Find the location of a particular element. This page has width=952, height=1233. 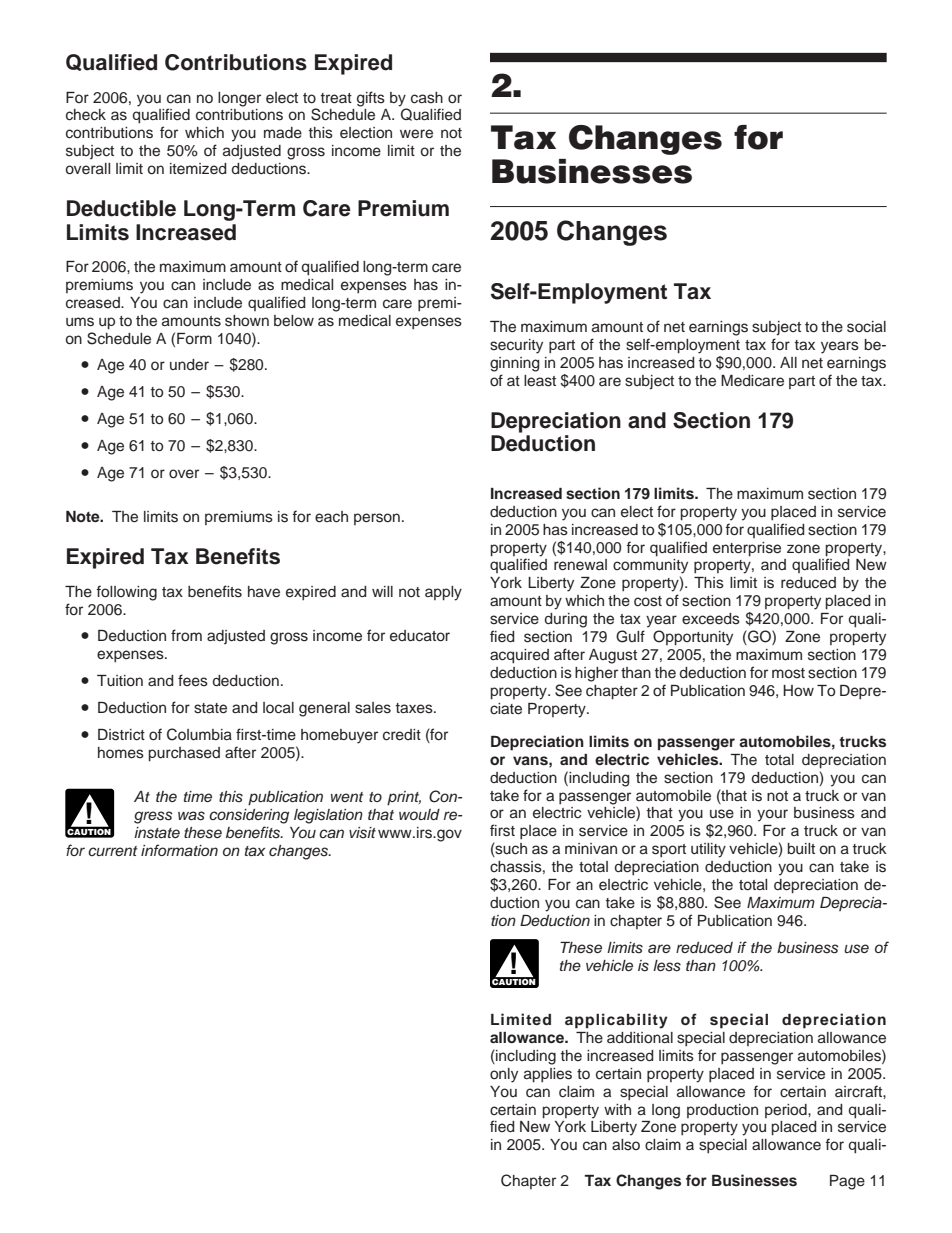

your is located at coordinates (772, 815).
